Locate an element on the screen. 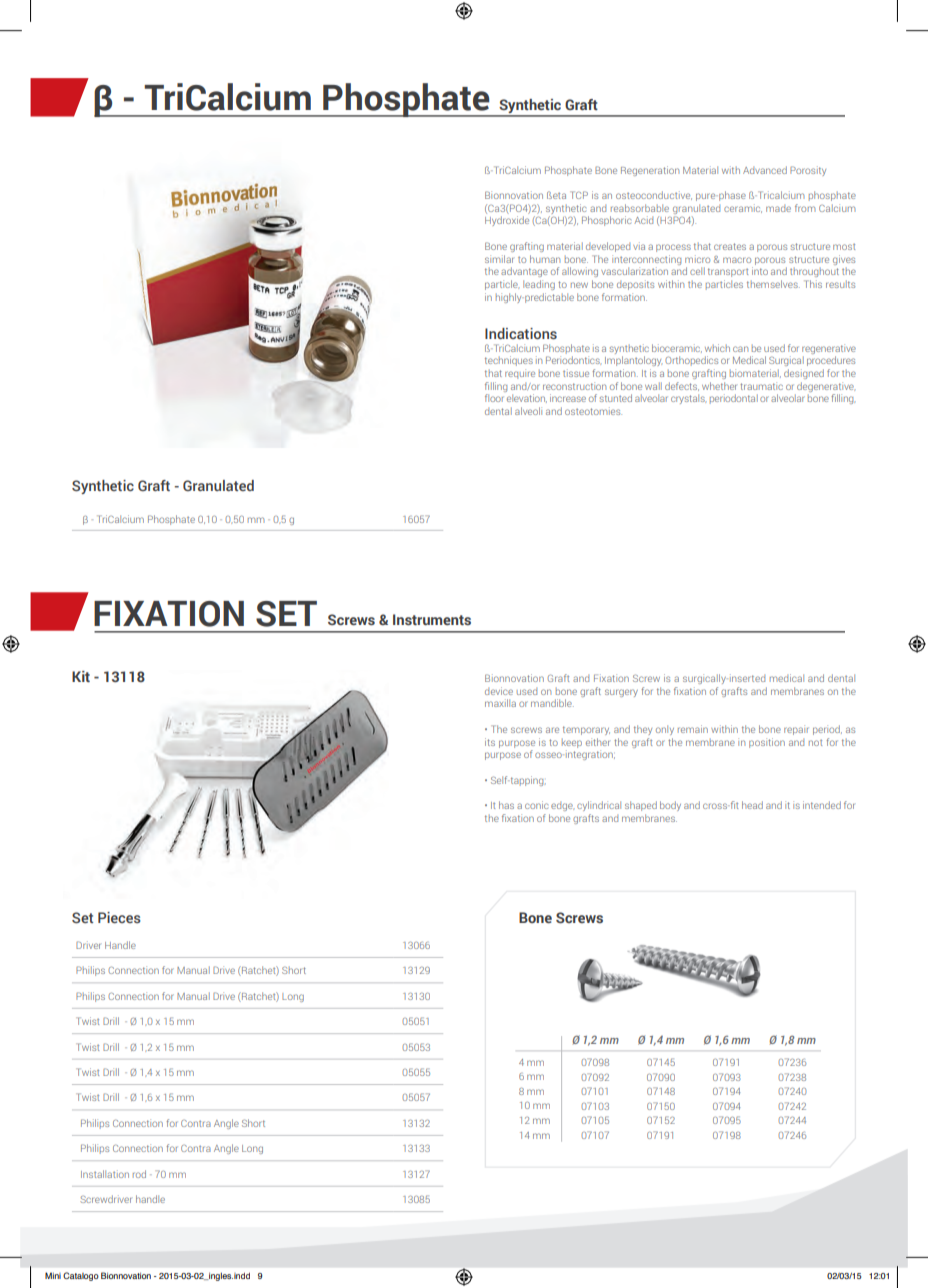 The image size is (928, 1288). Installation is located at coordinates (105, 1174).
